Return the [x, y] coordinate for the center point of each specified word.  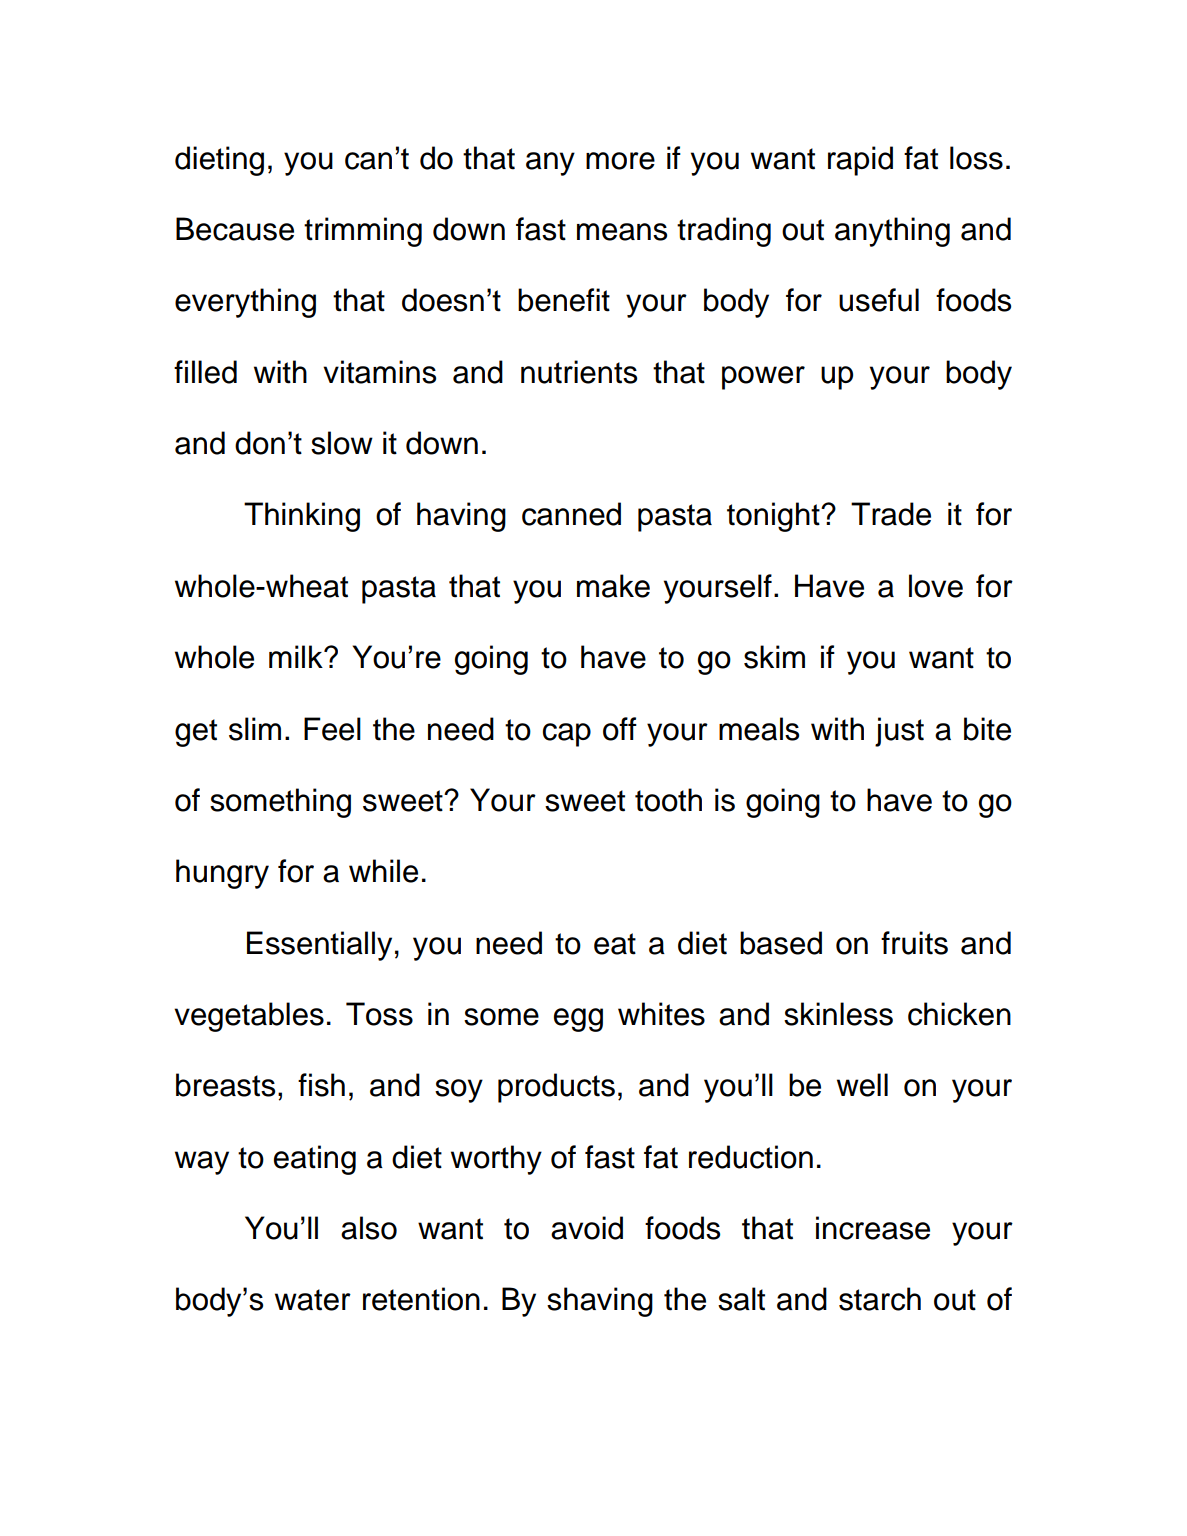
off [620, 729]
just [899, 732]
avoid [587, 1228]
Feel [332, 729]
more [620, 161]
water [313, 1300]
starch [880, 1299]
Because [235, 229]
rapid [860, 161]
